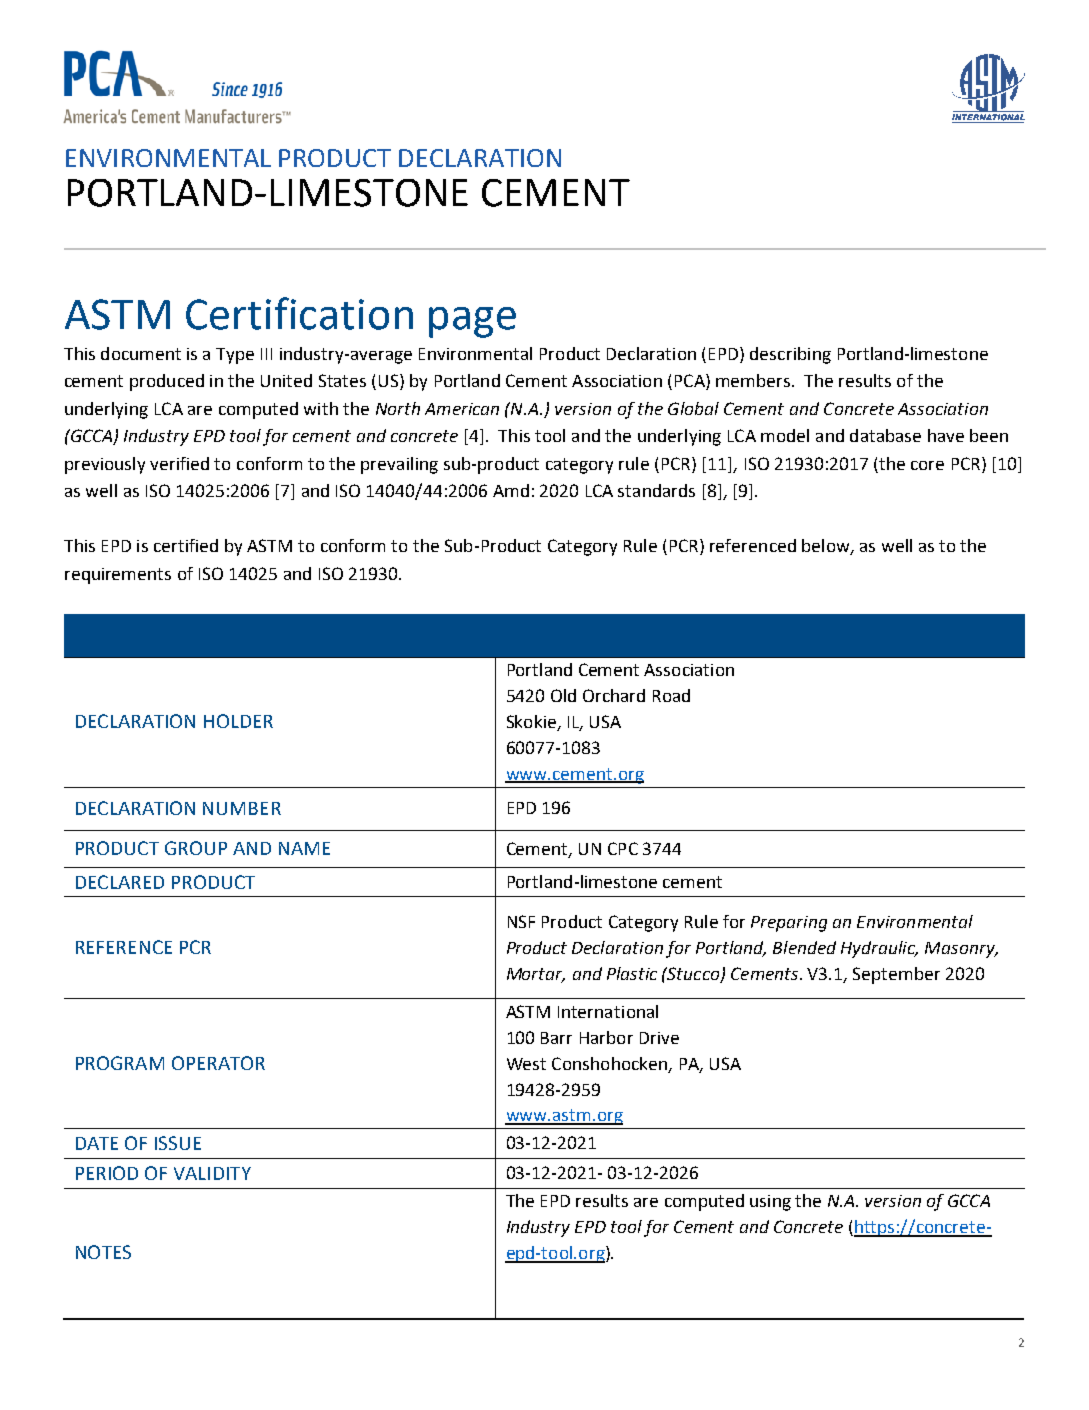 This screenshot has width=1089, height=1410. What do you see at coordinates (235, 356) in the screenshot?
I see `Type` at bounding box center [235, 356].
